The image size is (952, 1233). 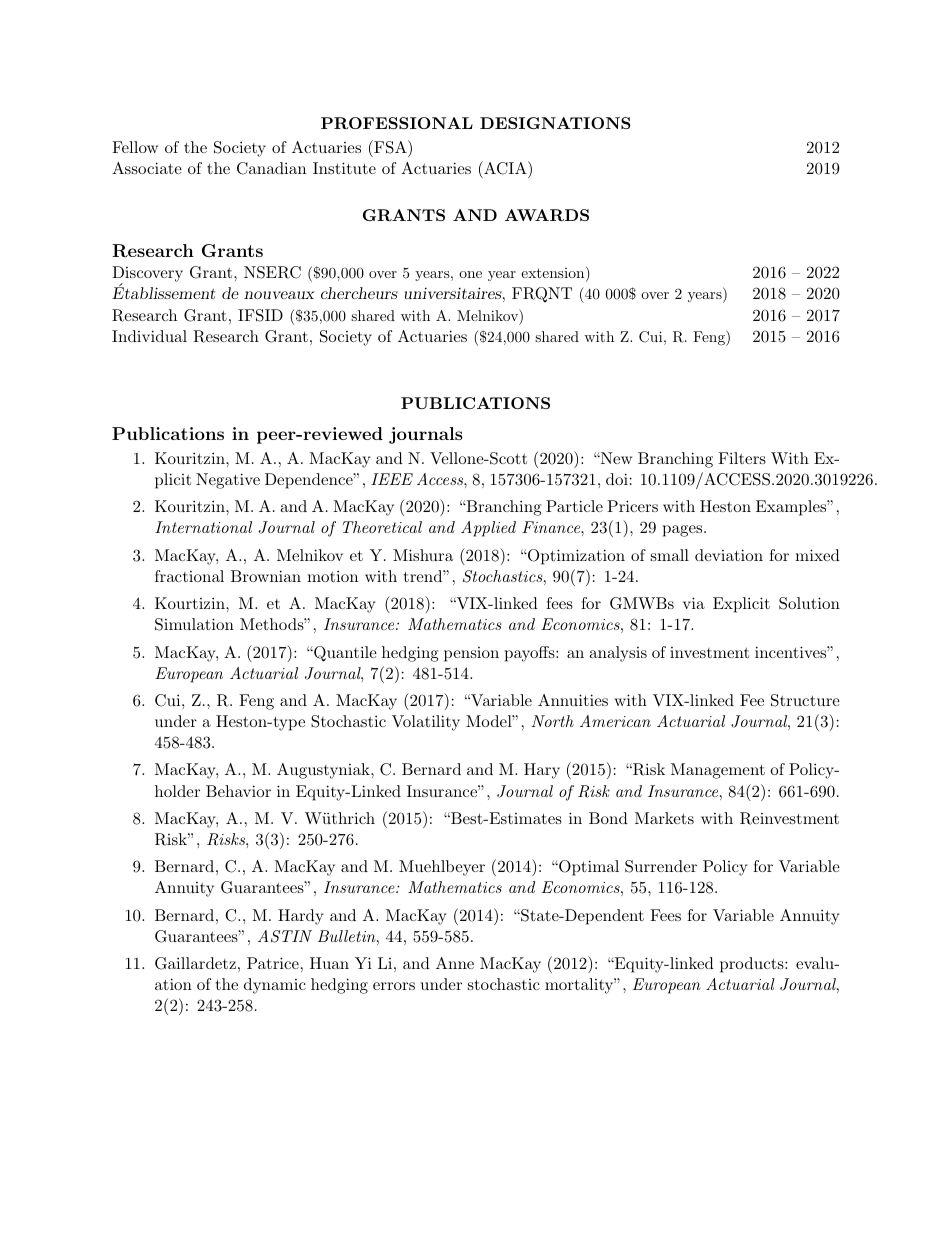 I want to click on Examples, so click(x=792, y=508).
